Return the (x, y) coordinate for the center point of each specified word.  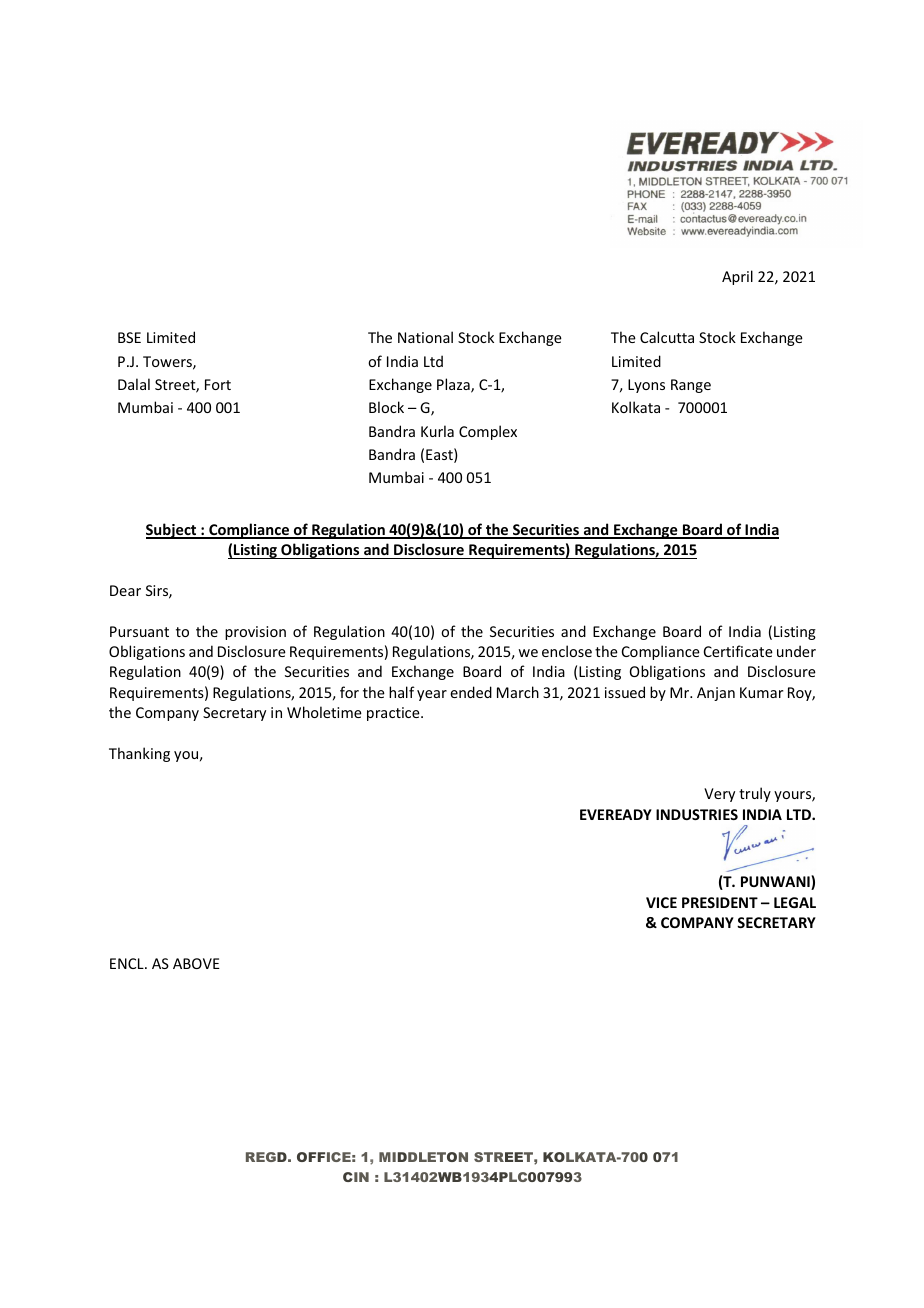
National (425, 337)
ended (471, 692)
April (737, 277)
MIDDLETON (423, 1157)
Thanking (139, 754)
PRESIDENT (720, 902)
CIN (356, 1177)
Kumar (761, 692)
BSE (129, 337)
